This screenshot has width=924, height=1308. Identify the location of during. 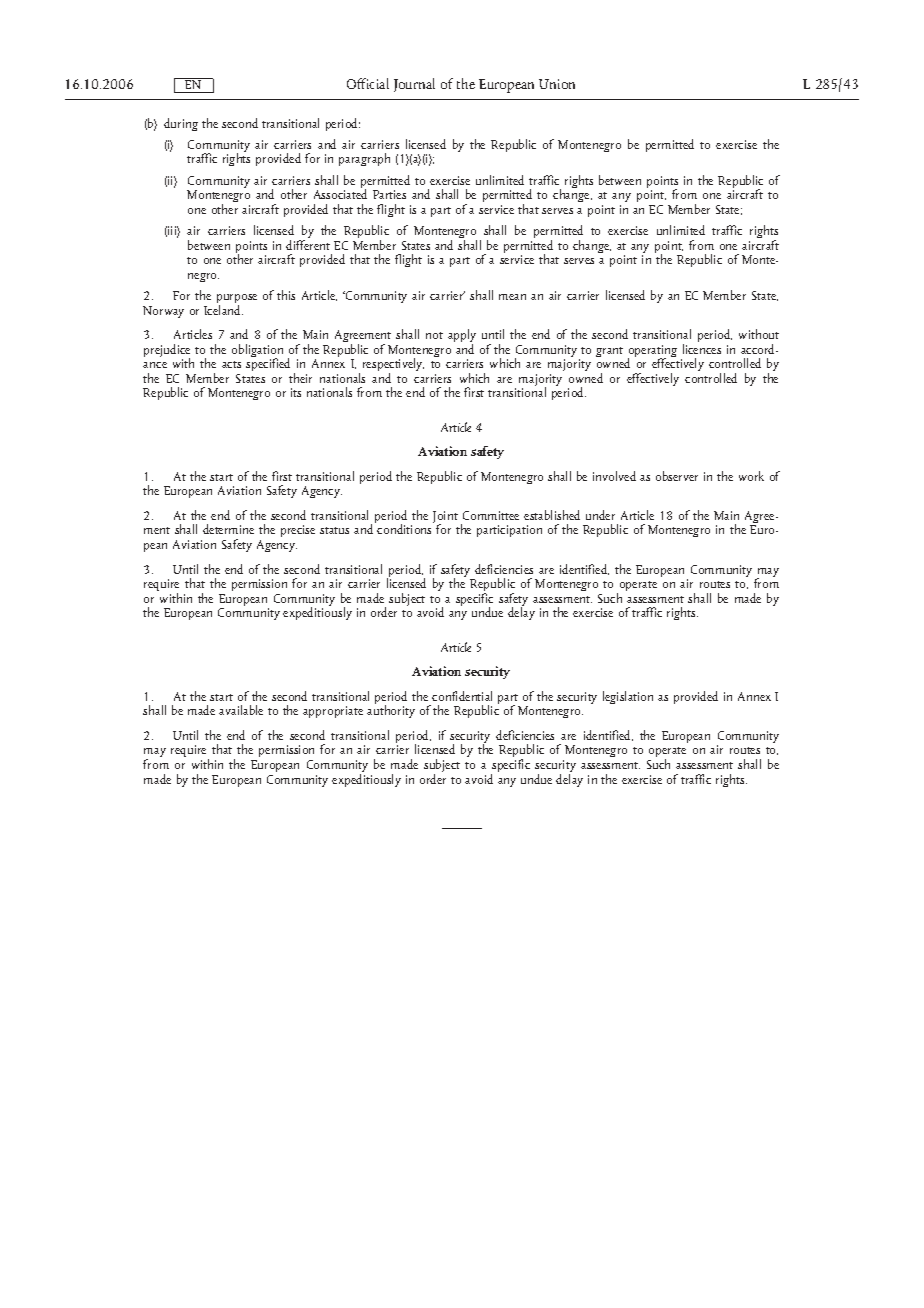
(181, 124).
